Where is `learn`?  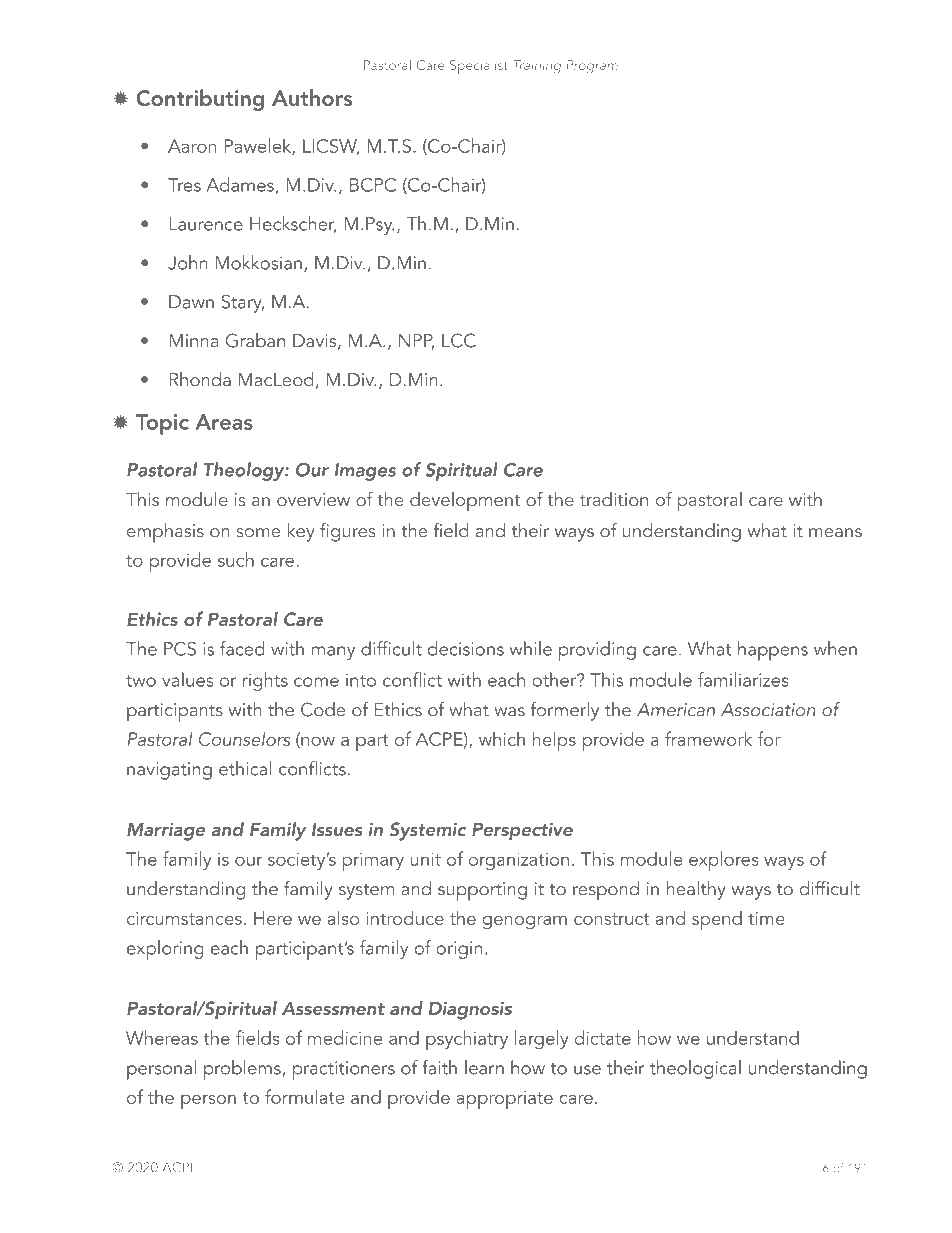 learn is located at coordinates (484, 1067).
